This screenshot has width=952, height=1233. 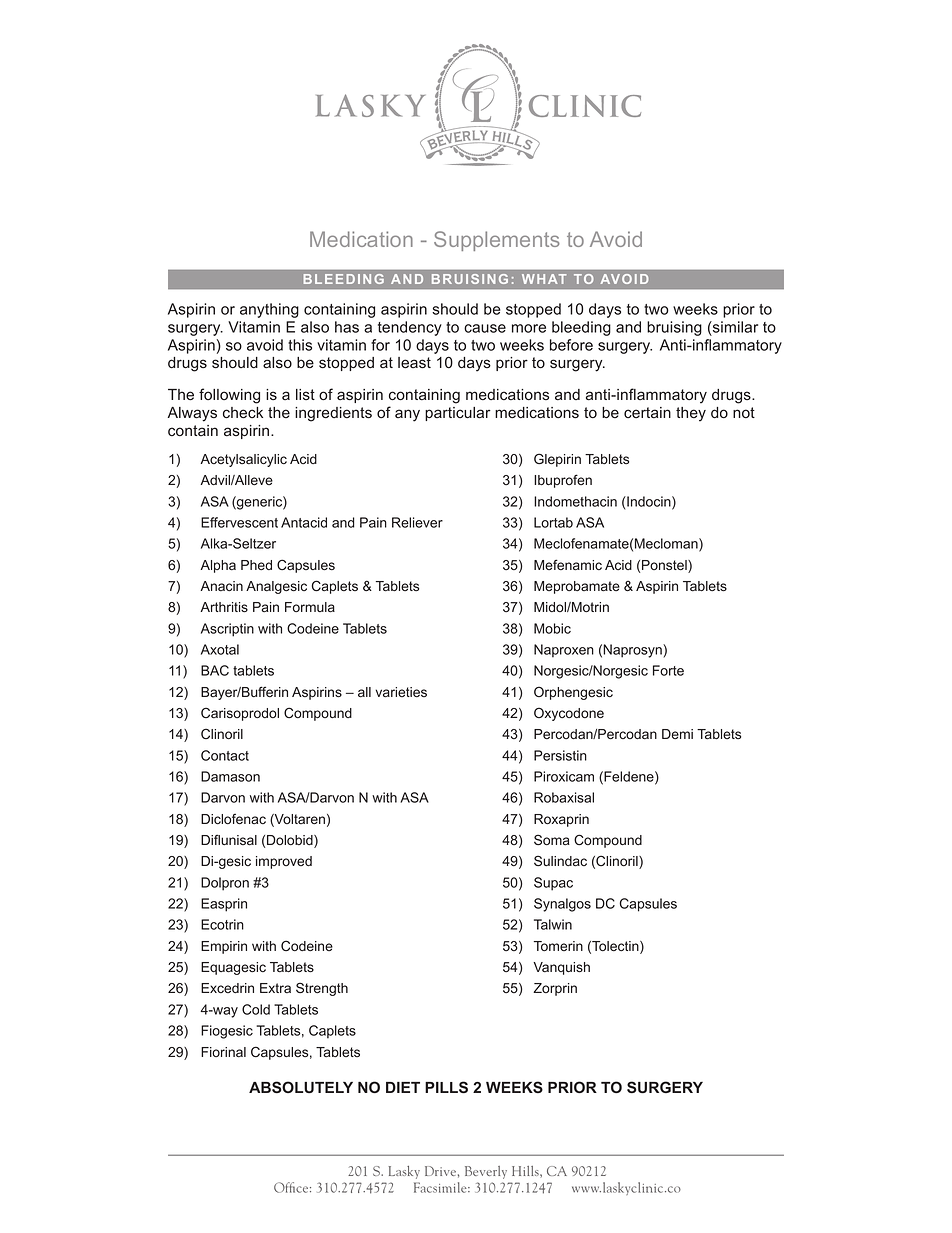 I want to click on Demi, so click(x=677, y=734).
